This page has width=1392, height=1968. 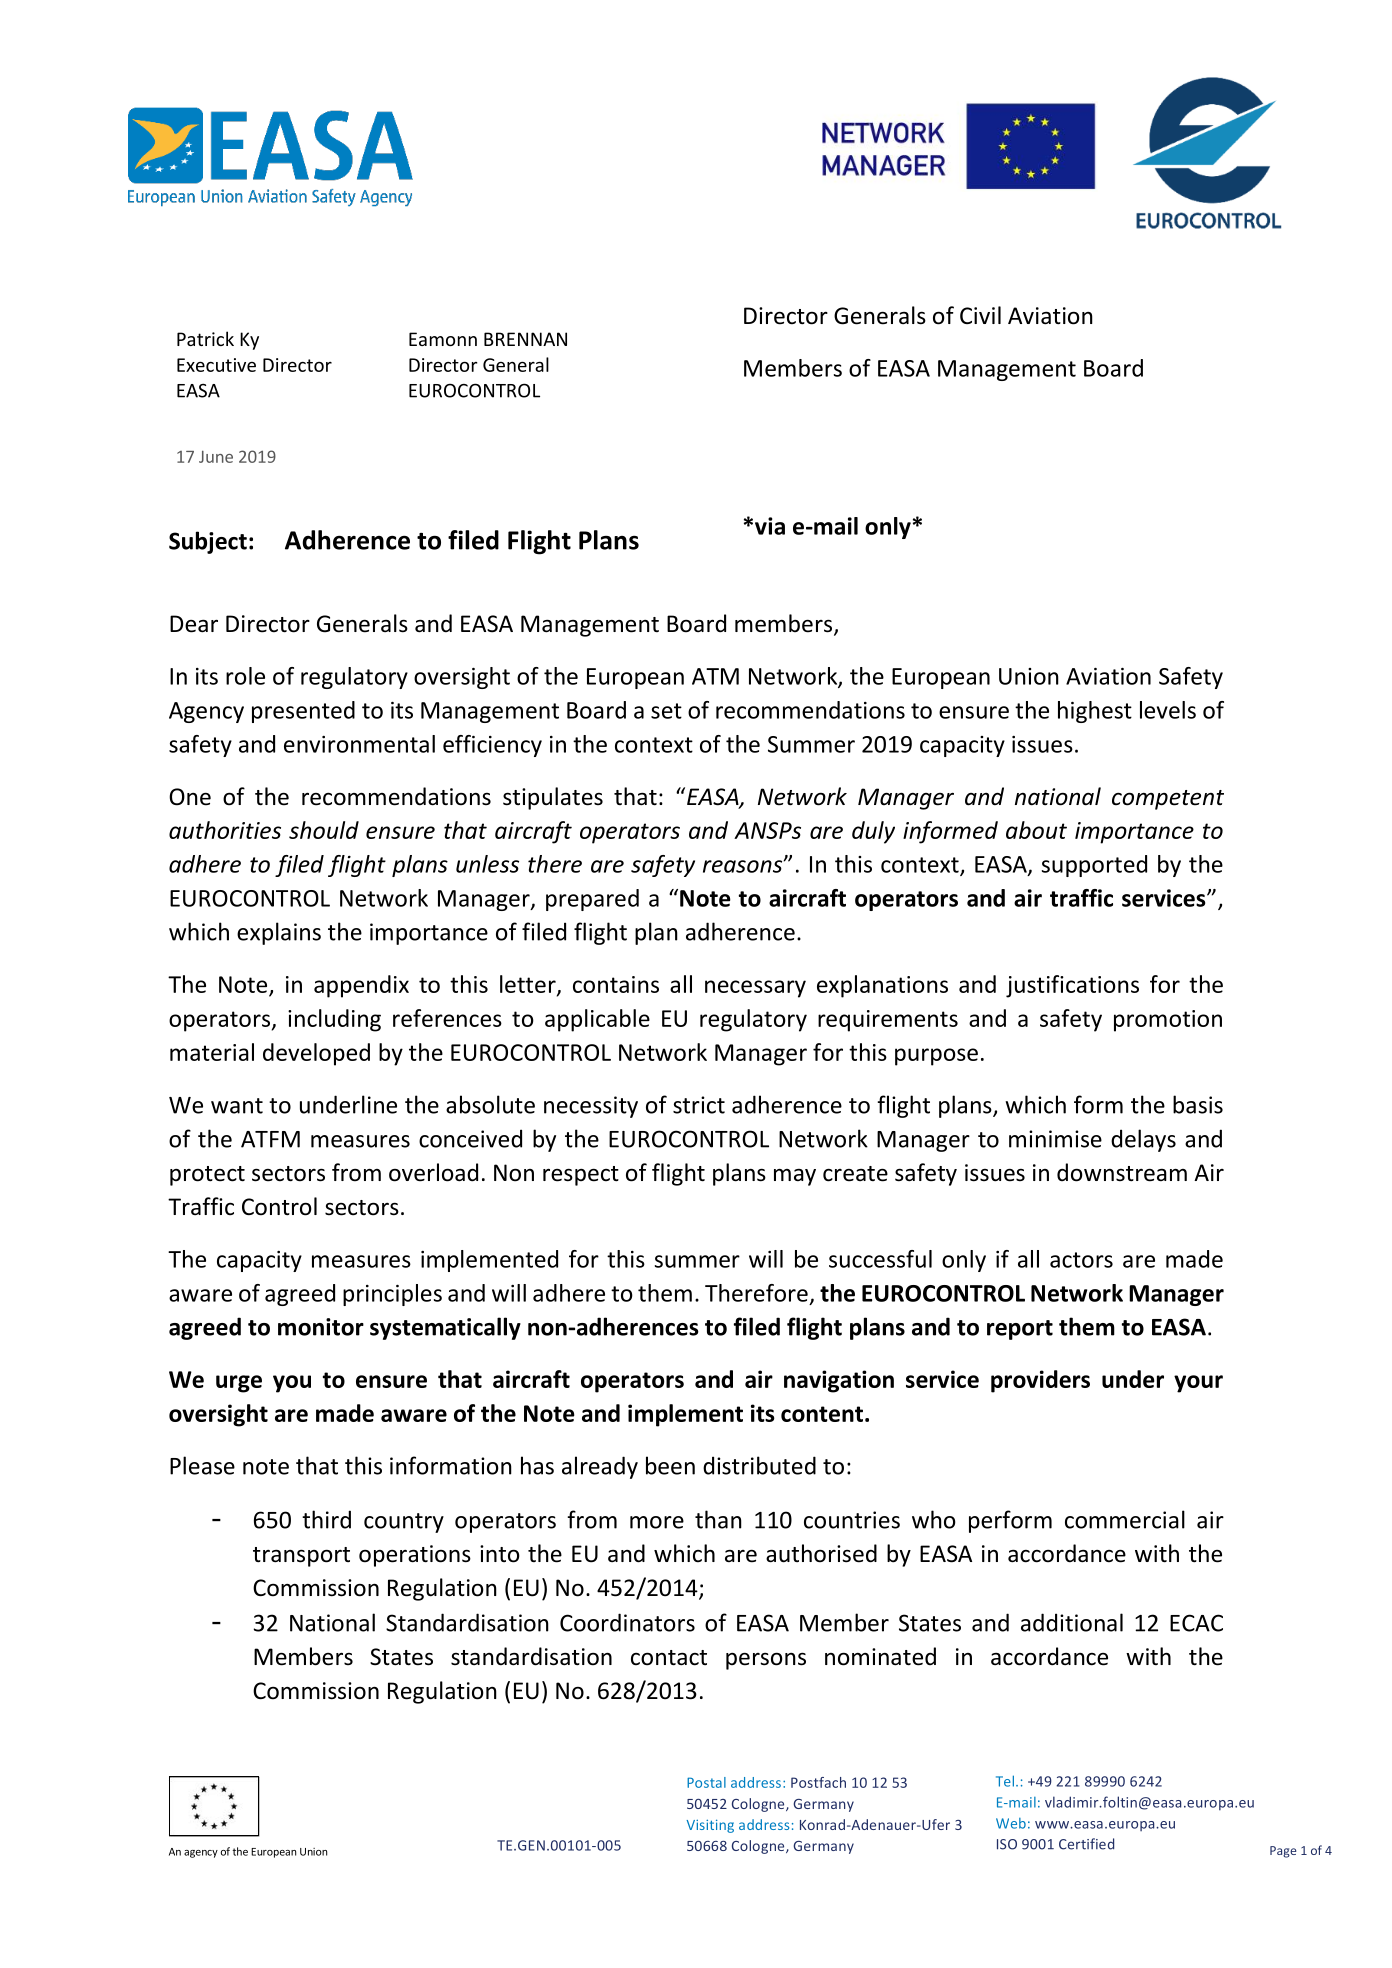 What do you see at coordinates (216, 365) in the page?
I see `Executive` at bounding box center [216, 365].
